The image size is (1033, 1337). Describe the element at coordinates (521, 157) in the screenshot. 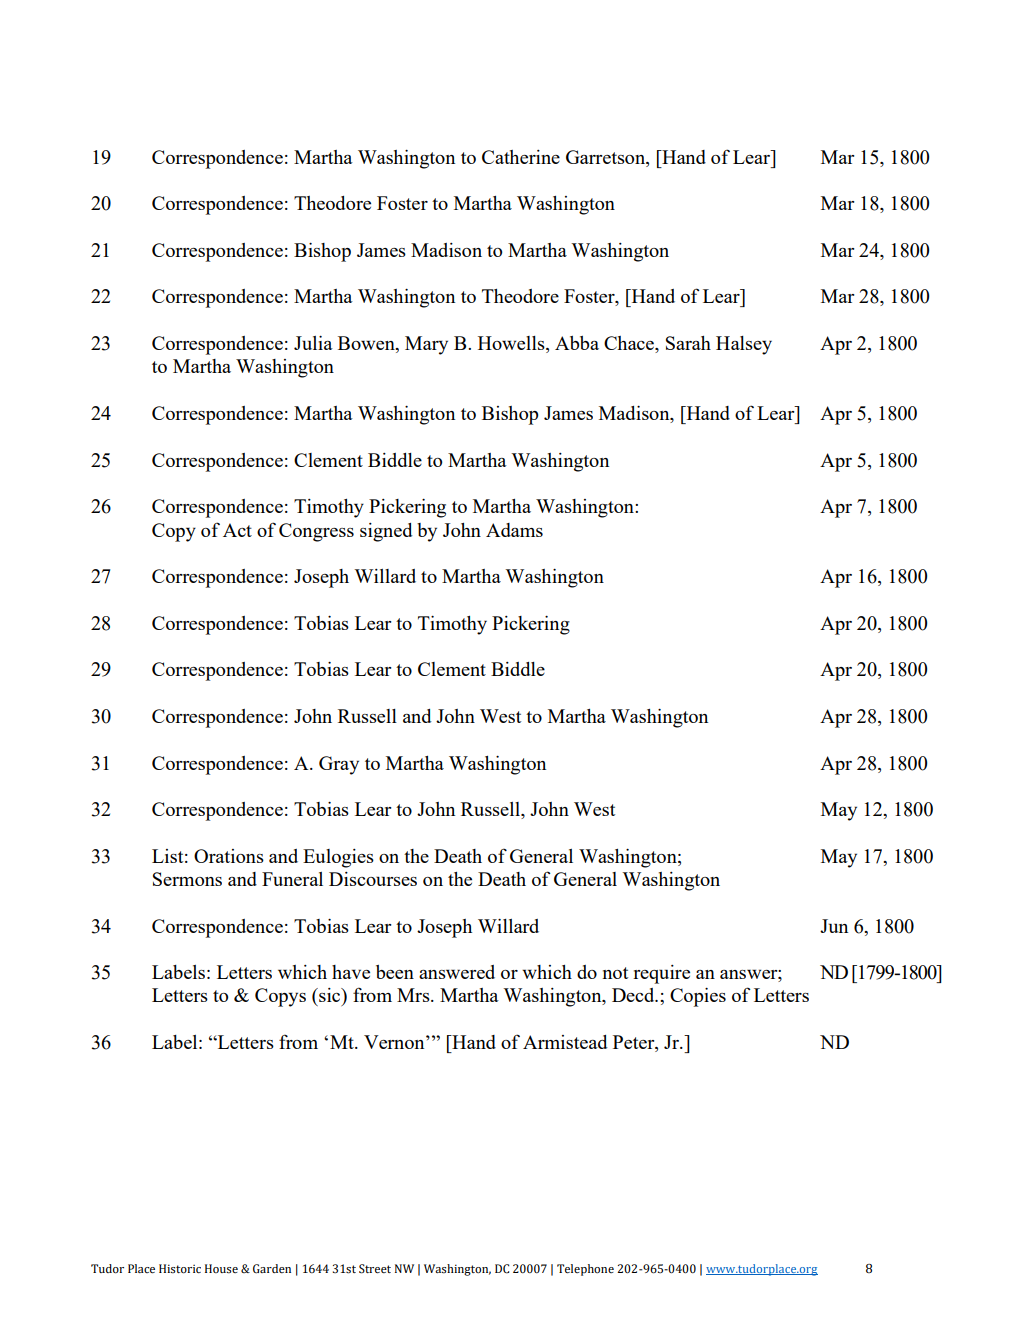

I see `Catherine` at that location.
